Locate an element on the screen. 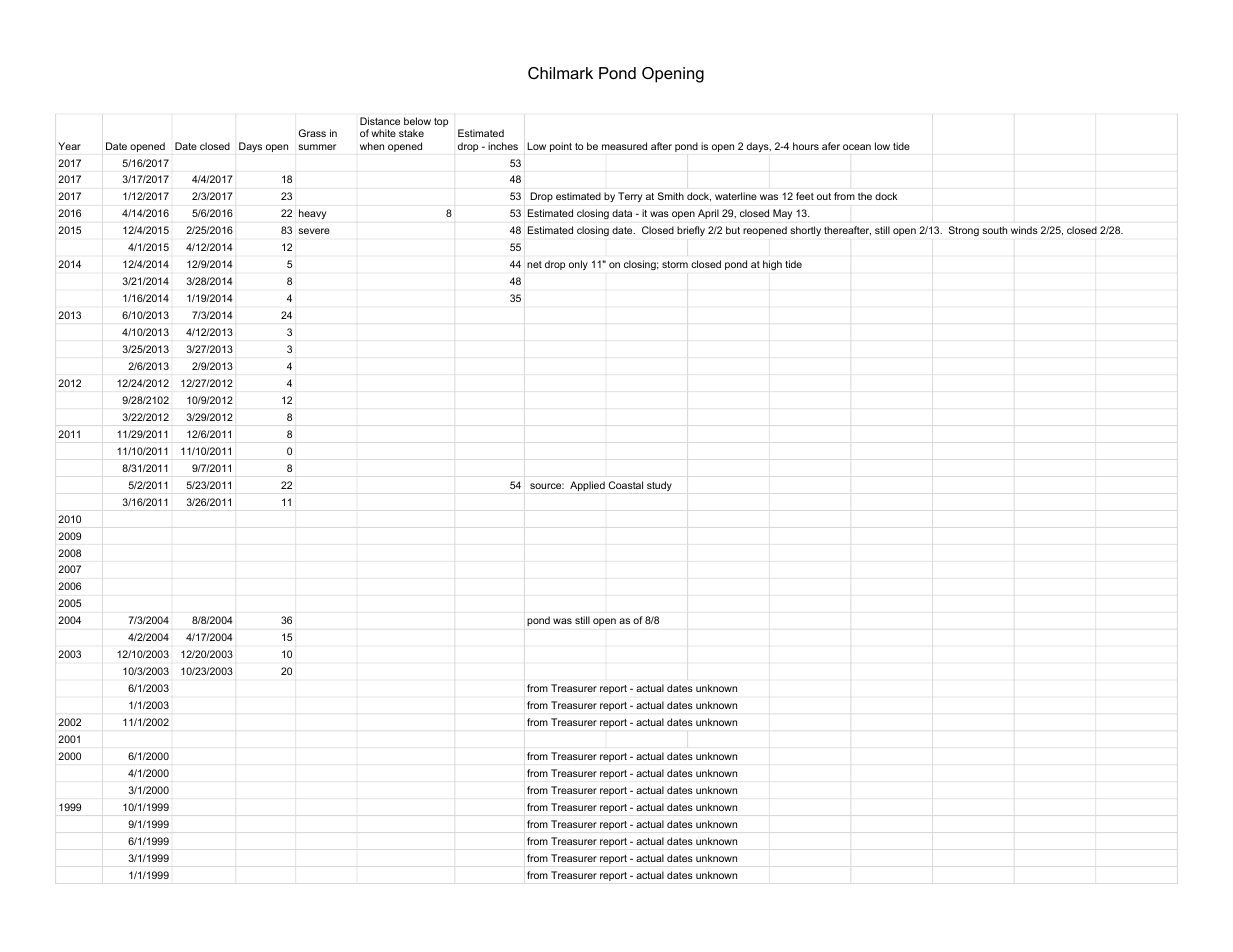 The height and width of the screenshot is (952, 1233). point is located at coordinates (561, 147).
